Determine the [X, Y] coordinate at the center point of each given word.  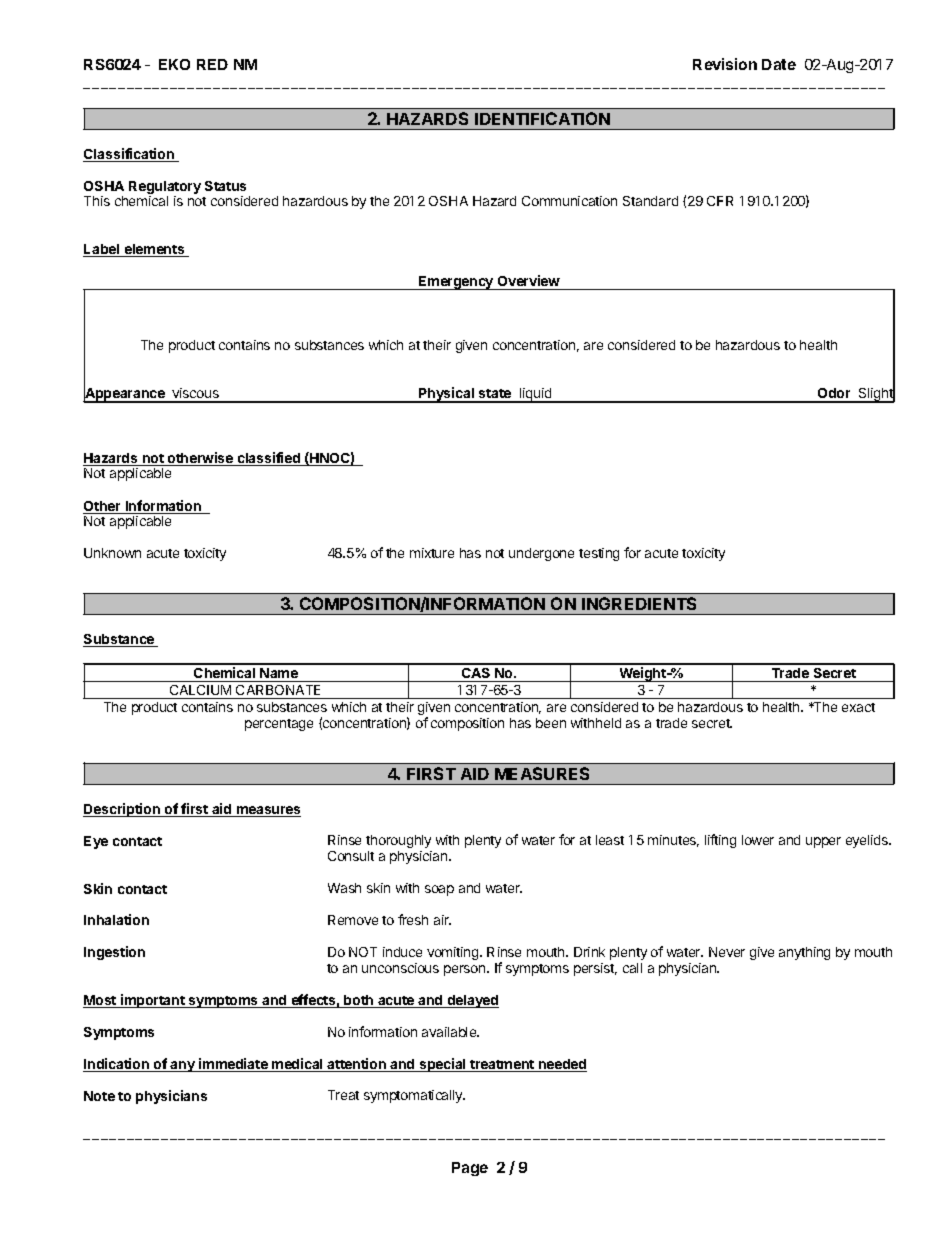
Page [470, 1169]
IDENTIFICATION [542, 118]
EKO [174, 64]
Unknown [112, 553]
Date [779, 64]
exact [858, 707]
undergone [541, 554]
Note [99, 1096]
